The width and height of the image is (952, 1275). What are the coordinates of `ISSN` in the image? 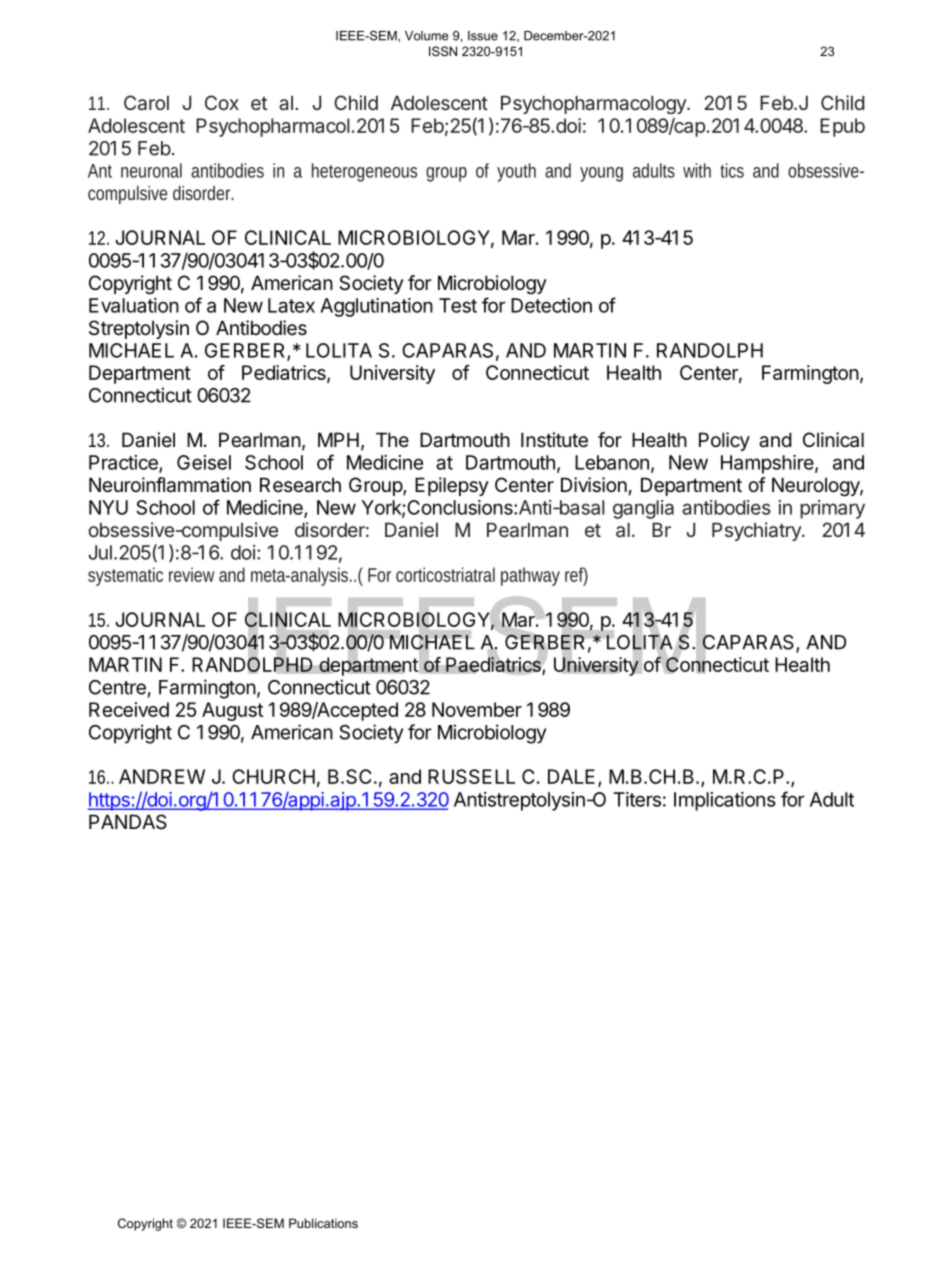 It's located at (443, 51).
